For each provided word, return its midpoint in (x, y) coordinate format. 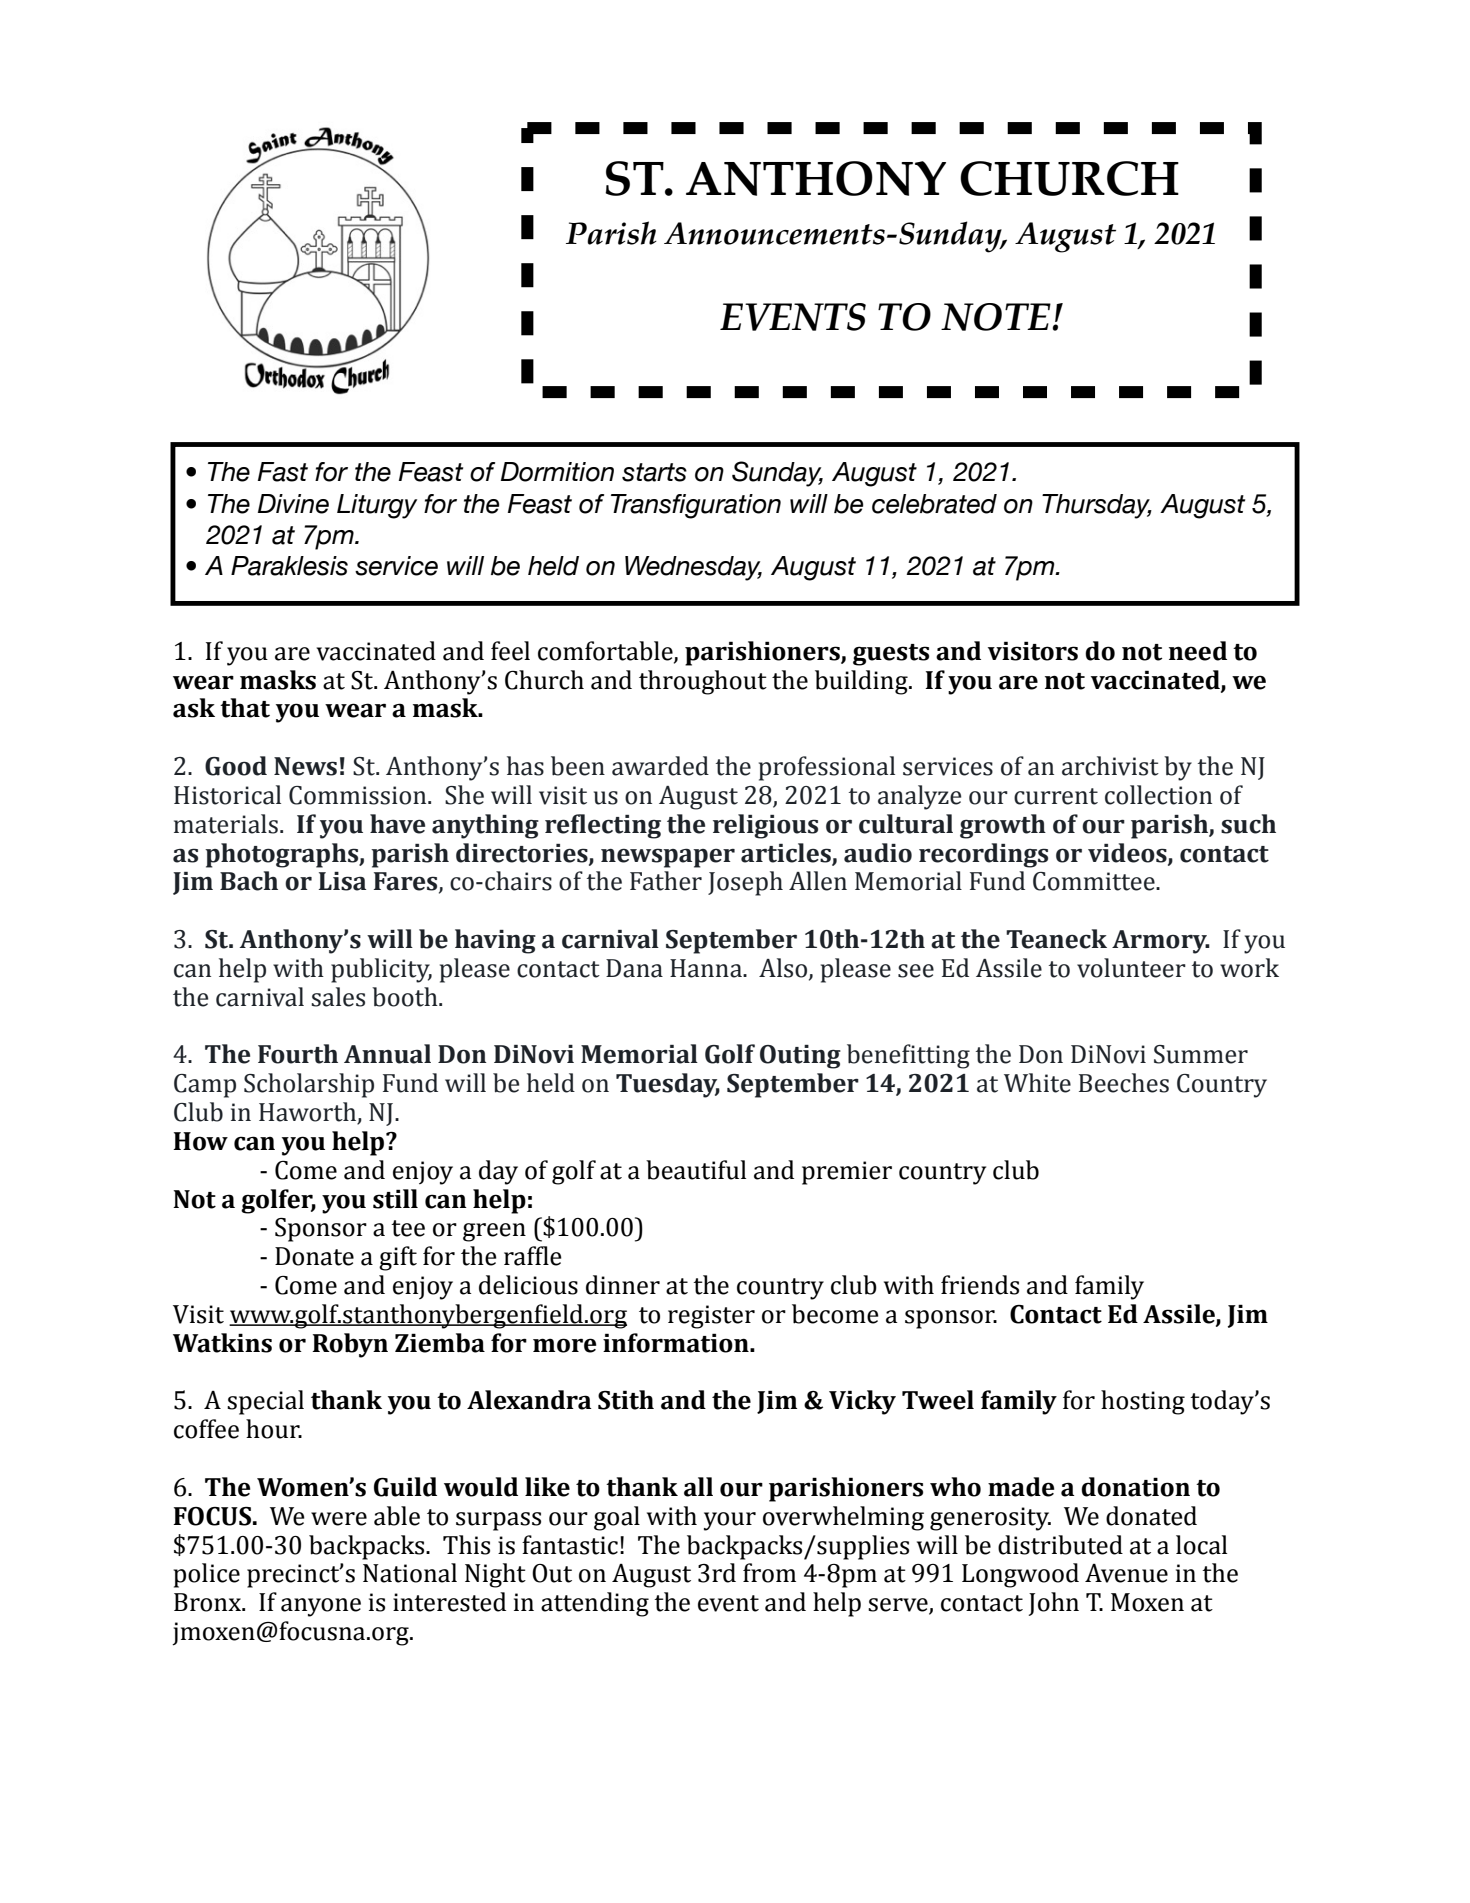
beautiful (696, 1170)
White (1037, 1083)
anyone (321, 1607)
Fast (283, 472)
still (395, 1199)
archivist (1110, 766)
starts (654, 472)
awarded (660, 766)
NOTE (996, 317)
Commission (359, 795)
